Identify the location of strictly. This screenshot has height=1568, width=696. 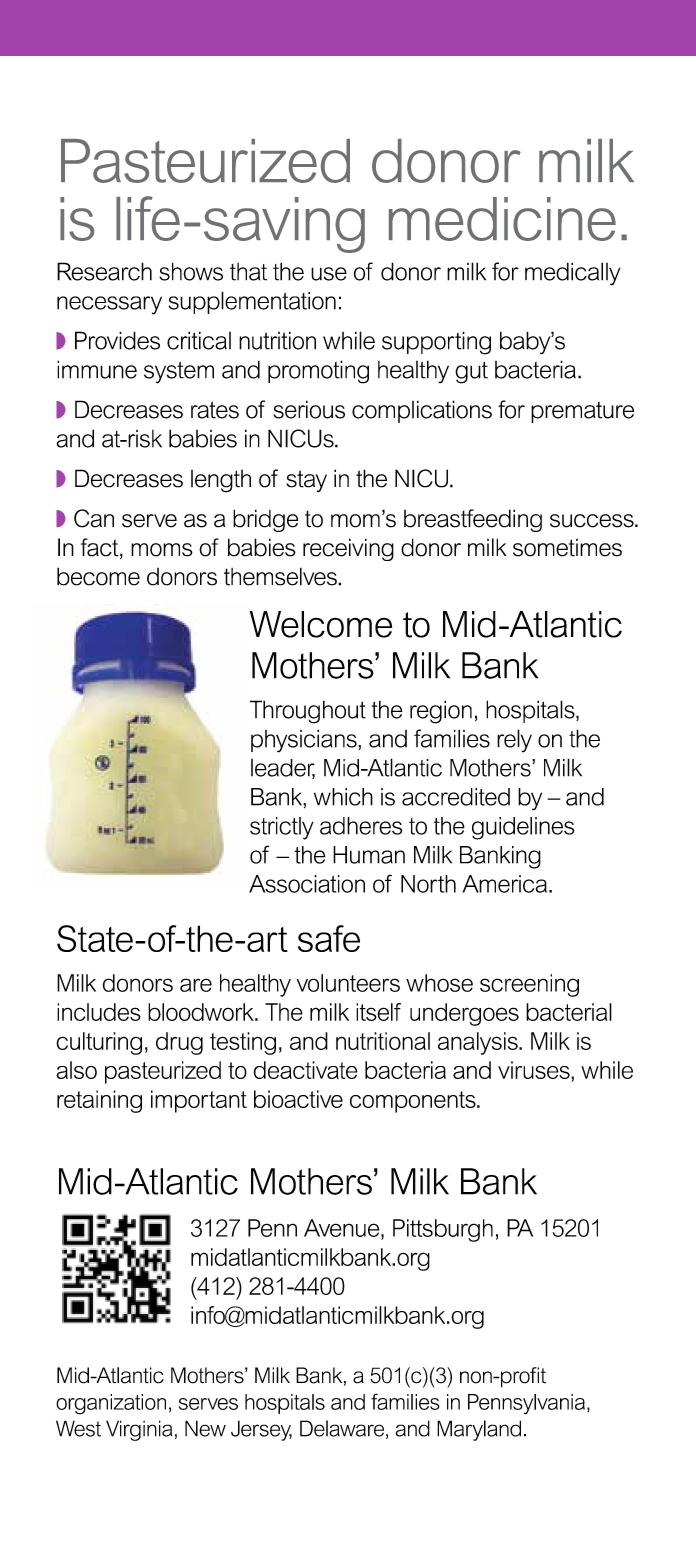
(282, 828).
